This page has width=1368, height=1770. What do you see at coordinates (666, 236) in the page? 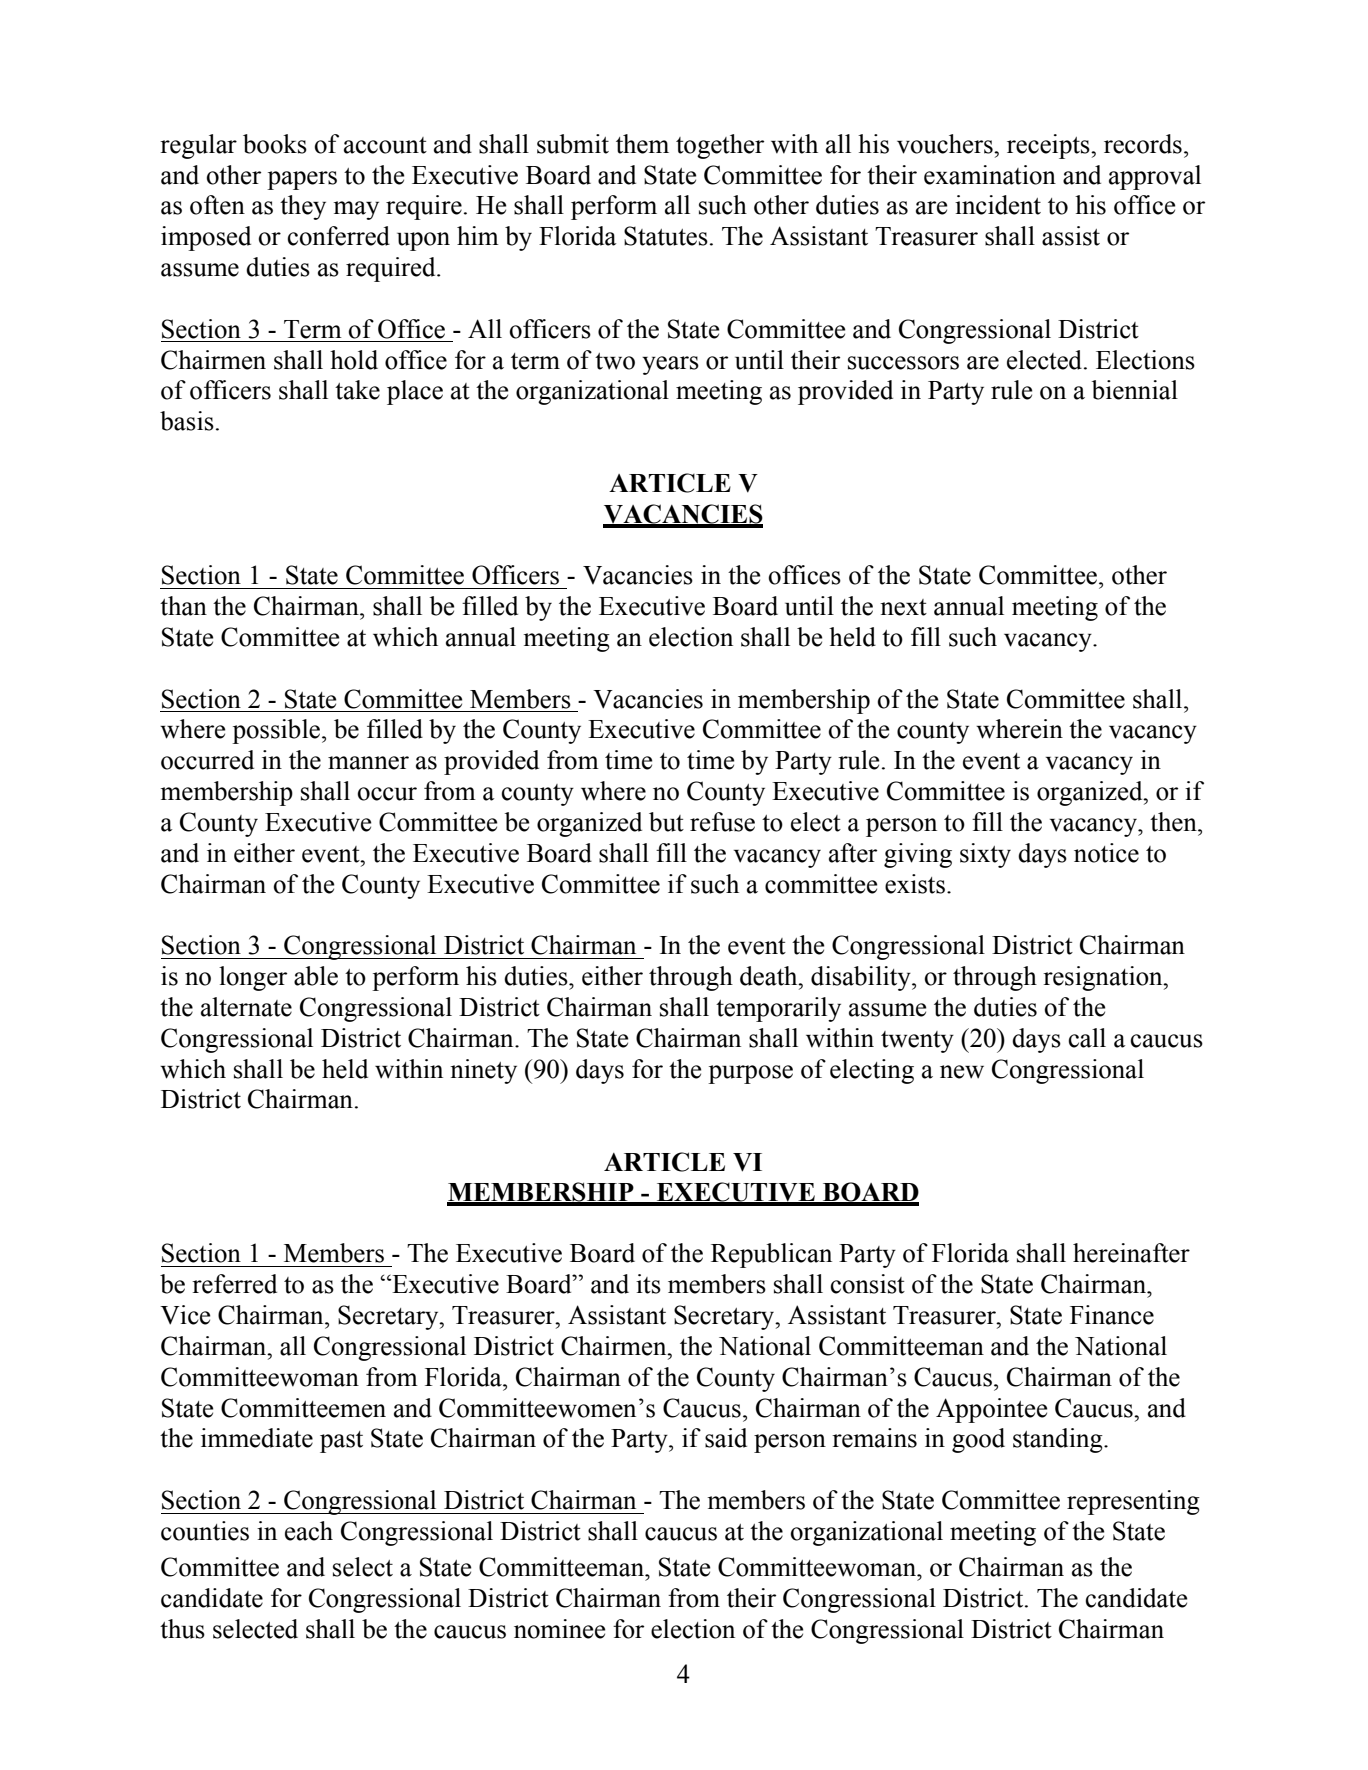
I see `Statutes` at bounding box center [666, 236].
